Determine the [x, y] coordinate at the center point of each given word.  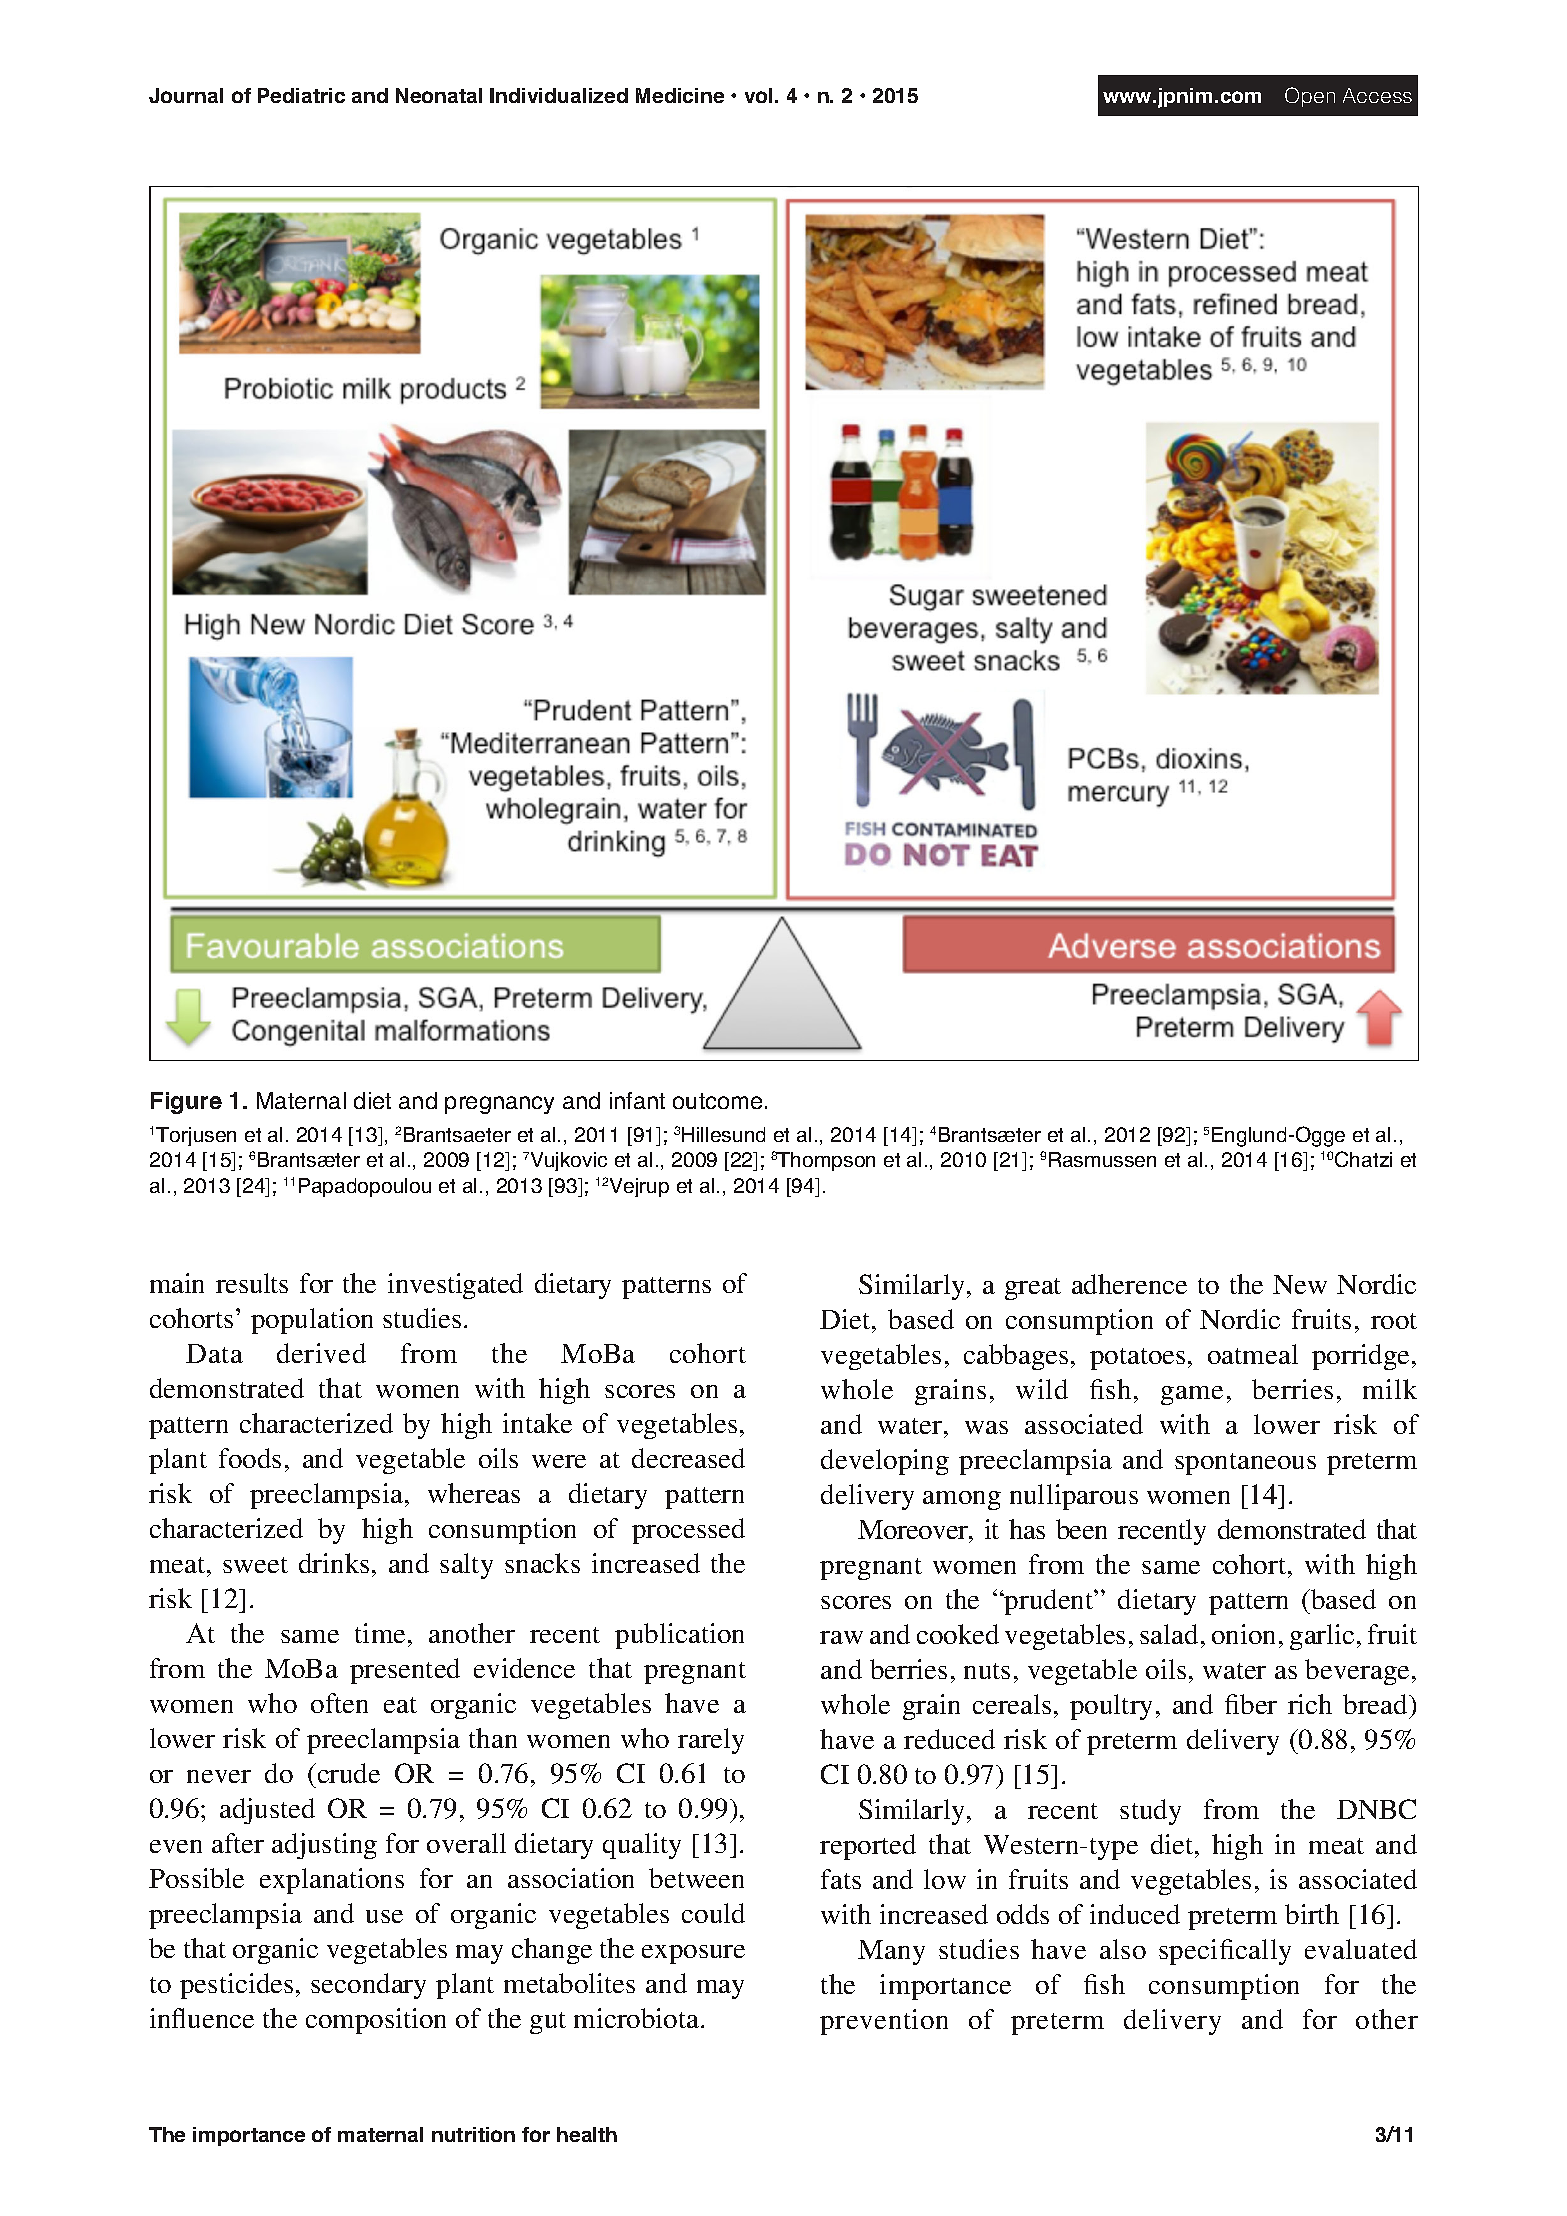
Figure [186, 1103]
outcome [717, 1101]
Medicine [680, 95]
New [1300, 1284]
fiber [1251, 1704]
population [312, 1321]
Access [1377, 95]
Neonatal [439, 95]
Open [1310, 97]
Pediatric [301, 95]
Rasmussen [1102, 1159]
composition [376, 2021]
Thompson [826, 1161]
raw [841, 1637]
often [339, 1703]
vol [758, 95]
